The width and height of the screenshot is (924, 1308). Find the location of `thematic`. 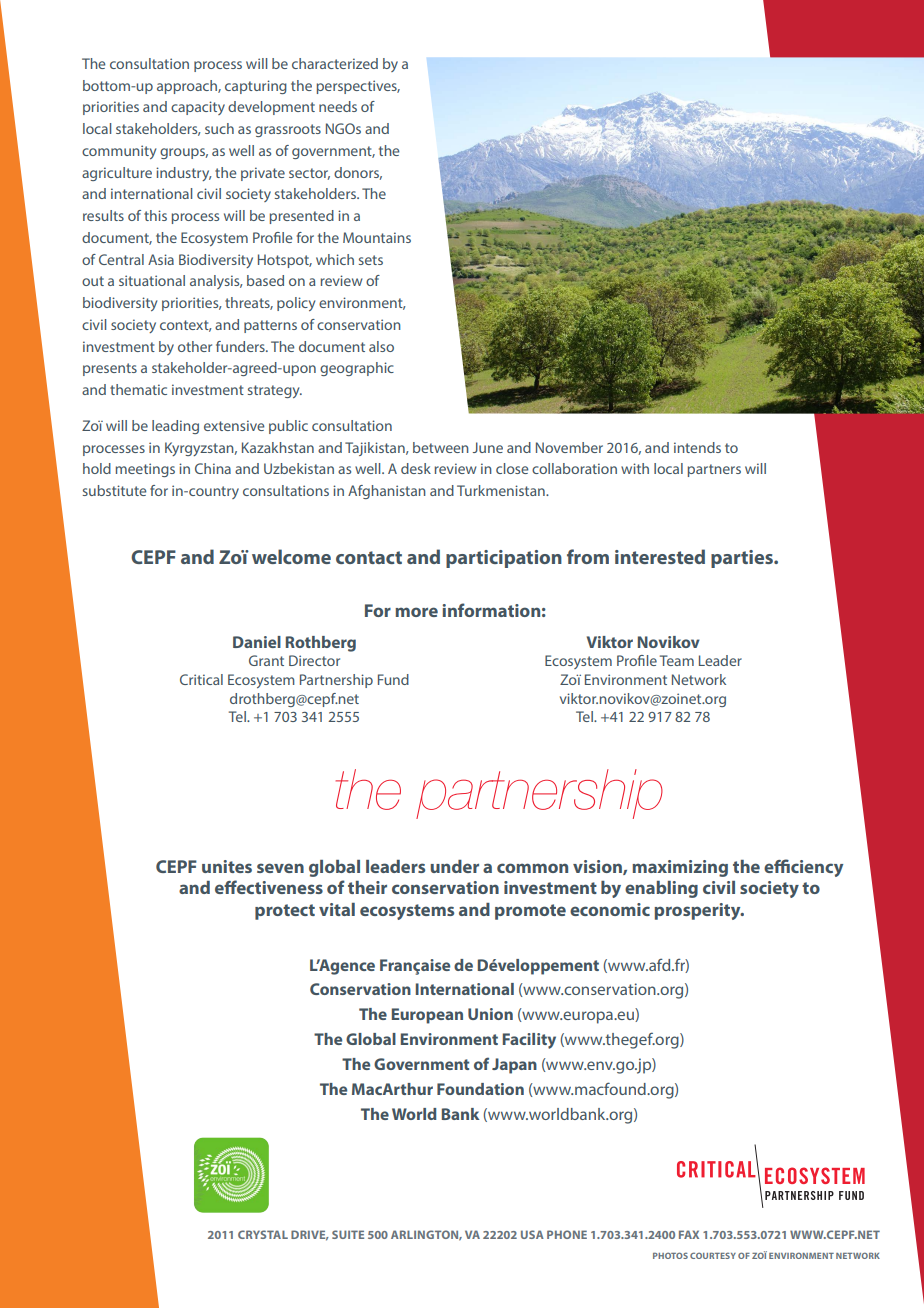

thematic is located at coordinates (138, 389).
